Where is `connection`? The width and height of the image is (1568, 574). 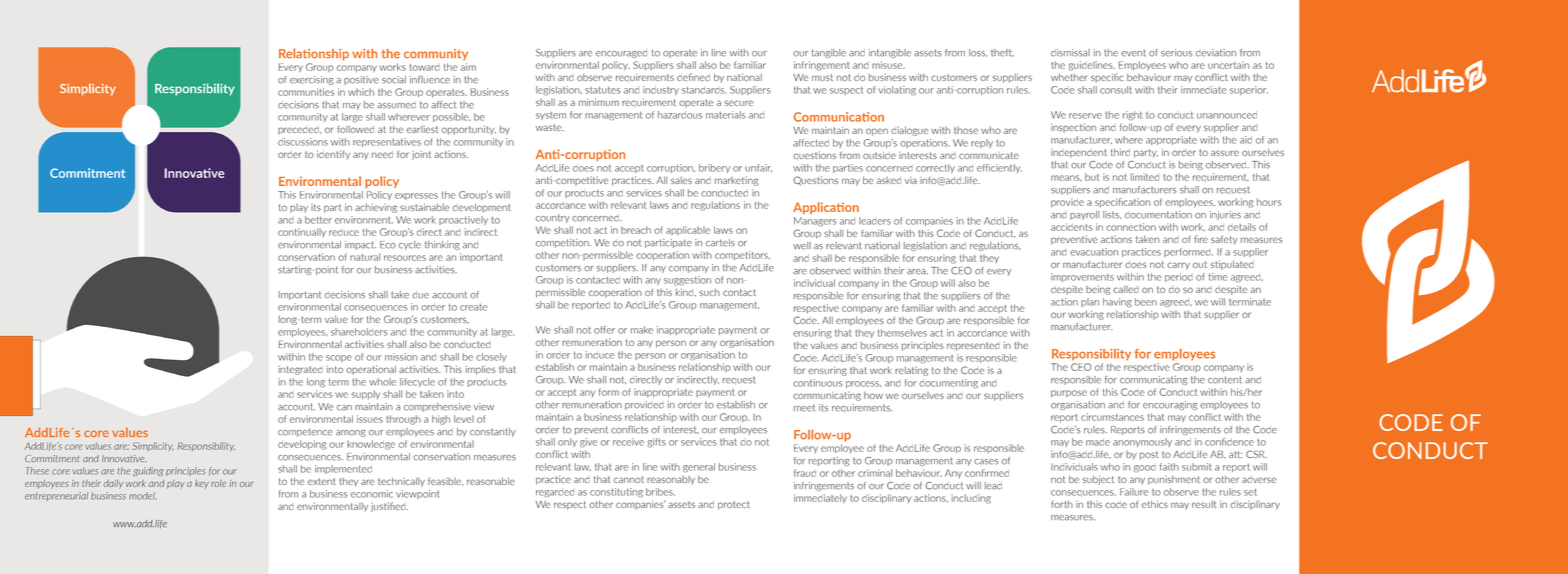
connection is located at coordinates (1131, 227).
